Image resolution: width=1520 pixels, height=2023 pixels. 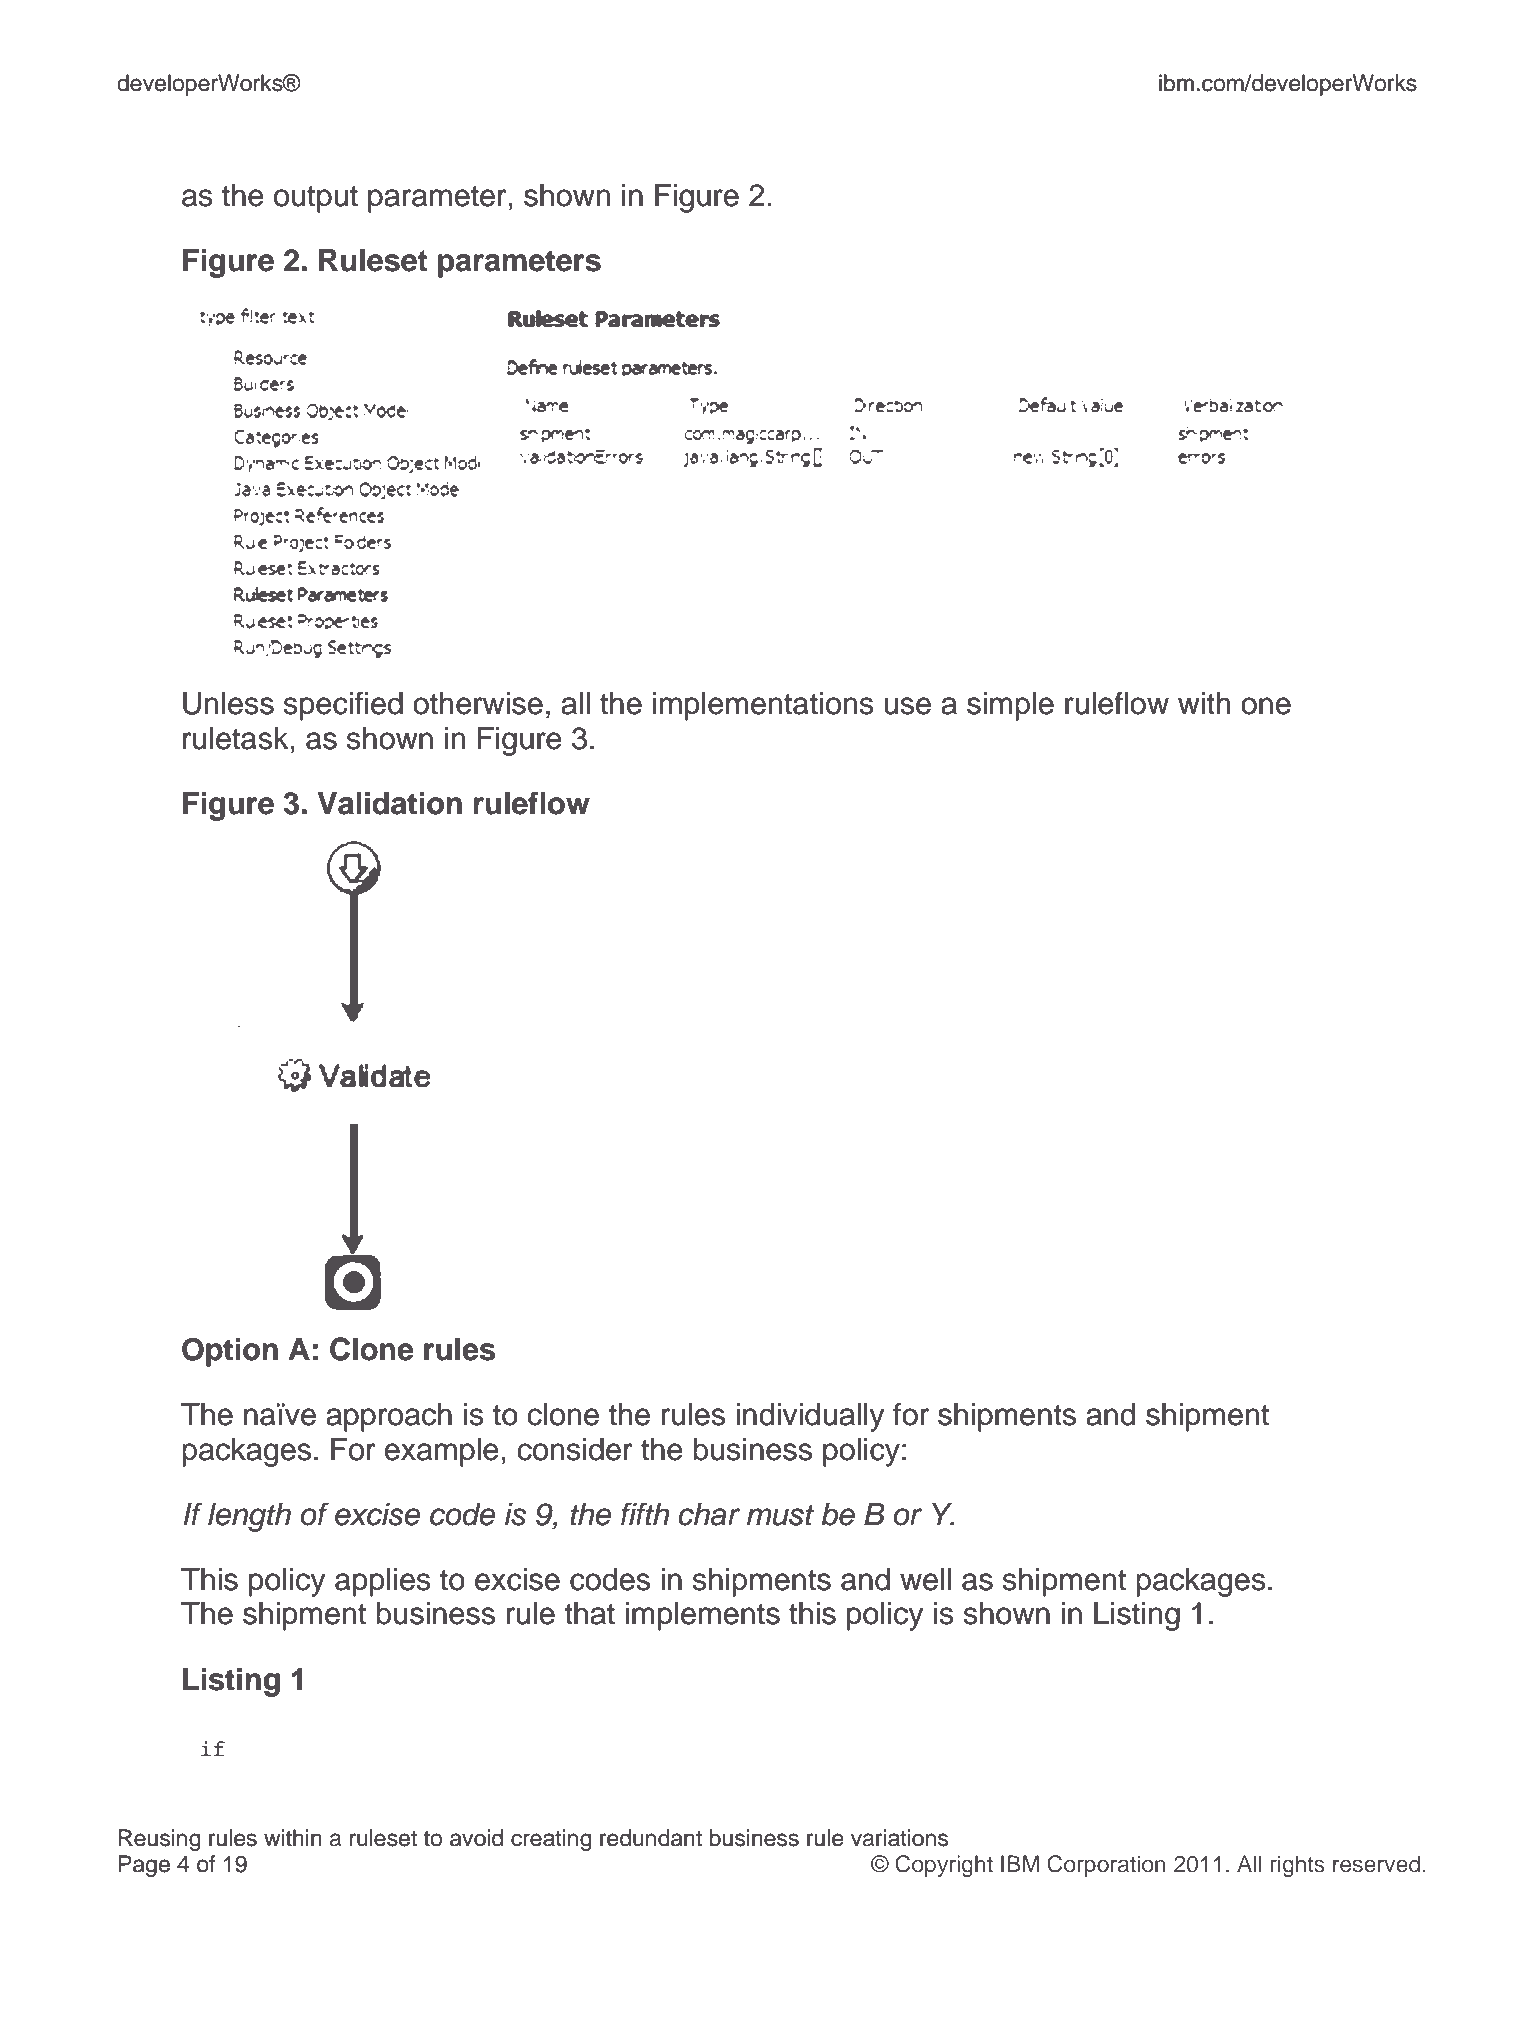 I want to click on redundant, so click(x=651, y=1838).
